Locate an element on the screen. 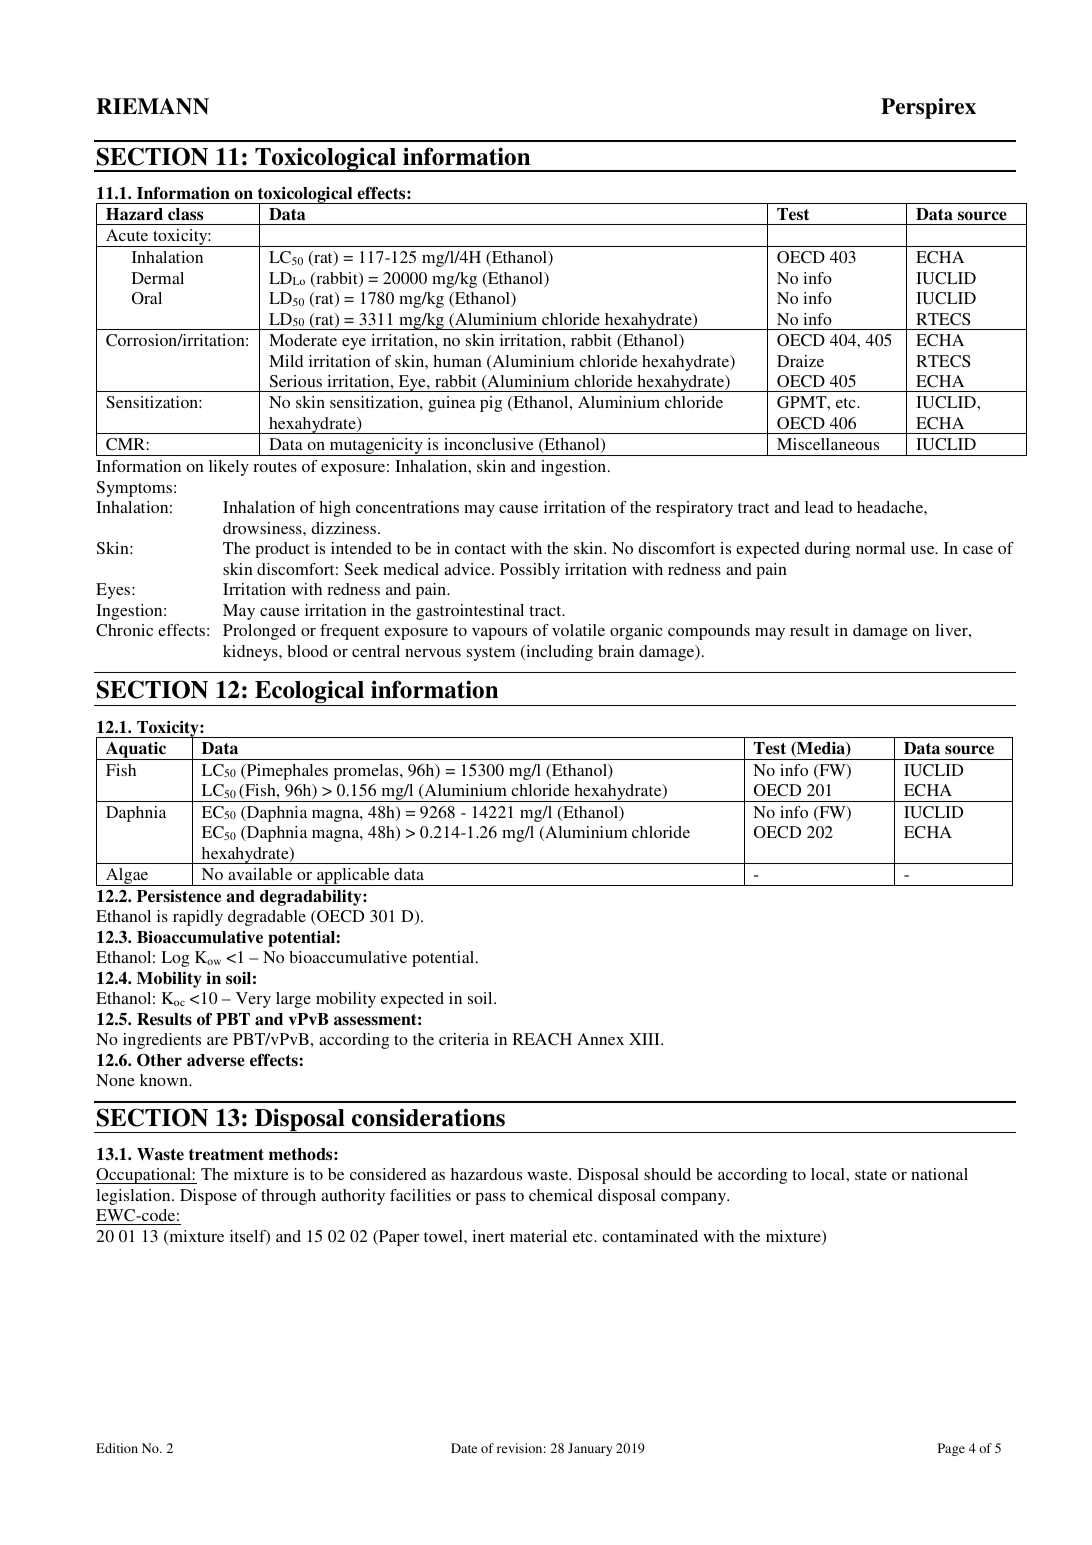  human is located at coordinates (457, 361).
